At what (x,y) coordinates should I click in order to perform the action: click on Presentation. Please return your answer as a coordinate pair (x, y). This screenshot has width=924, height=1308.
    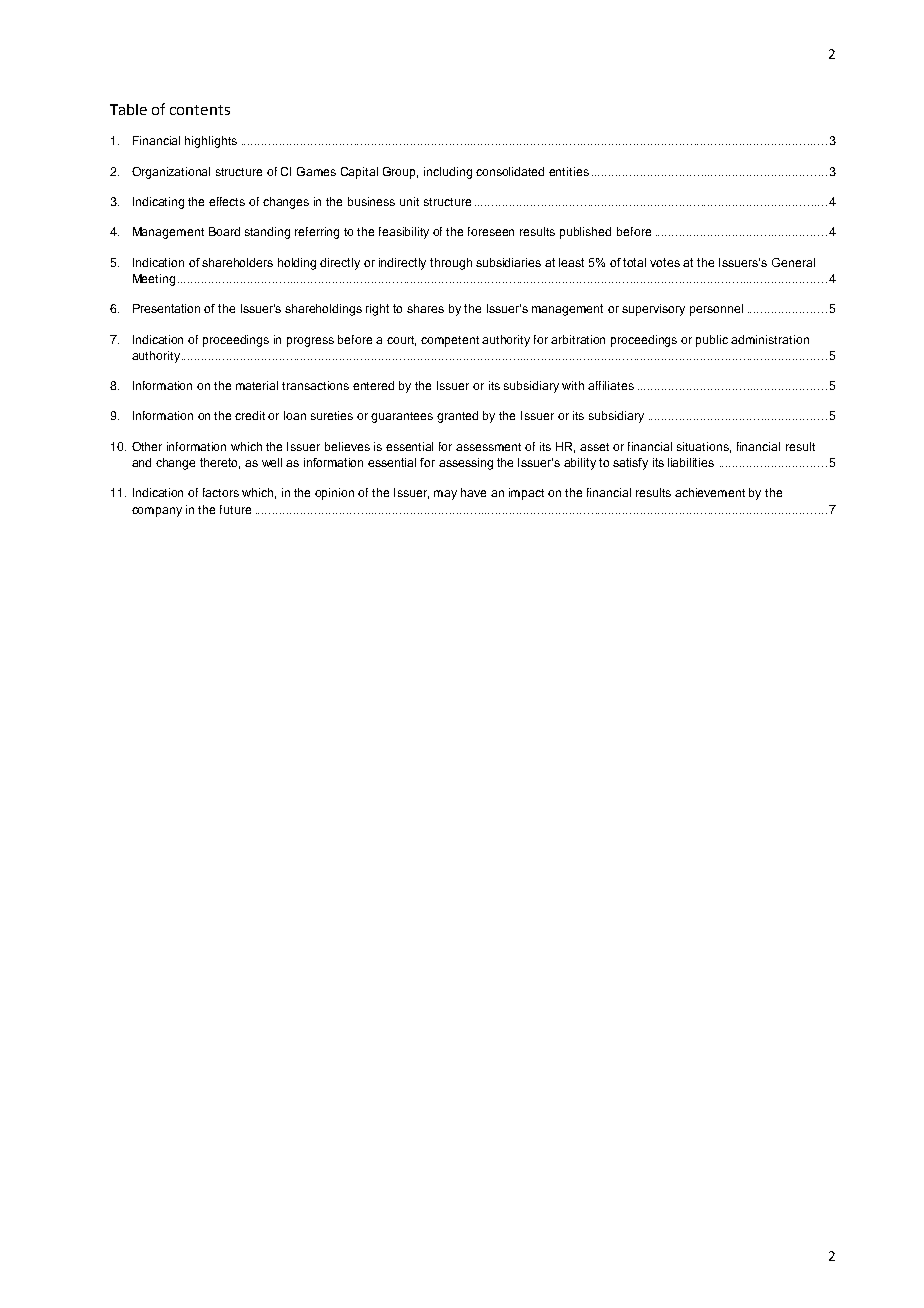
    Looking at the image, I should click on (166, 308).
